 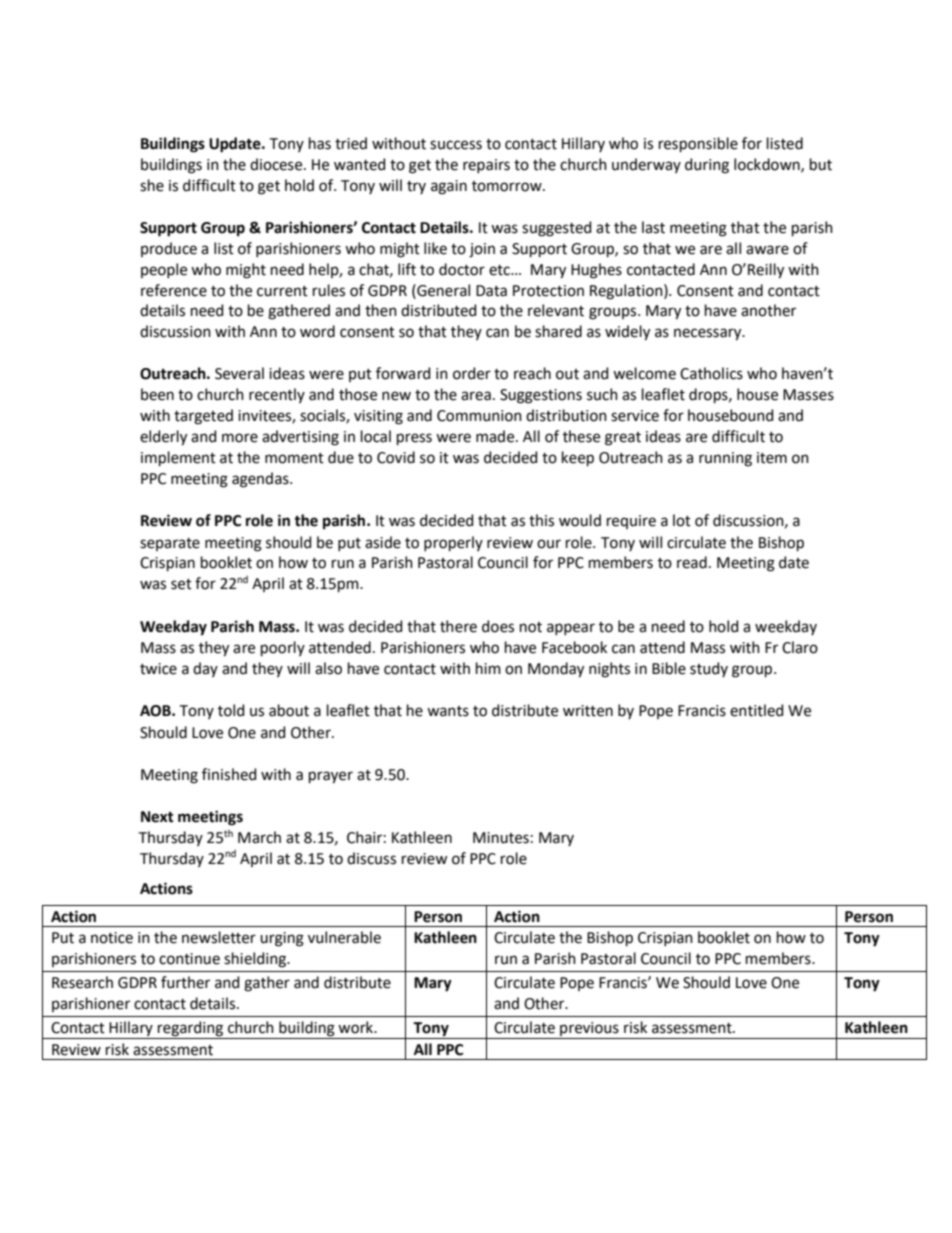 What do you see at coordinates (707, 166) in the screenshot?
I see `during` at bounding box center [707, 166].
